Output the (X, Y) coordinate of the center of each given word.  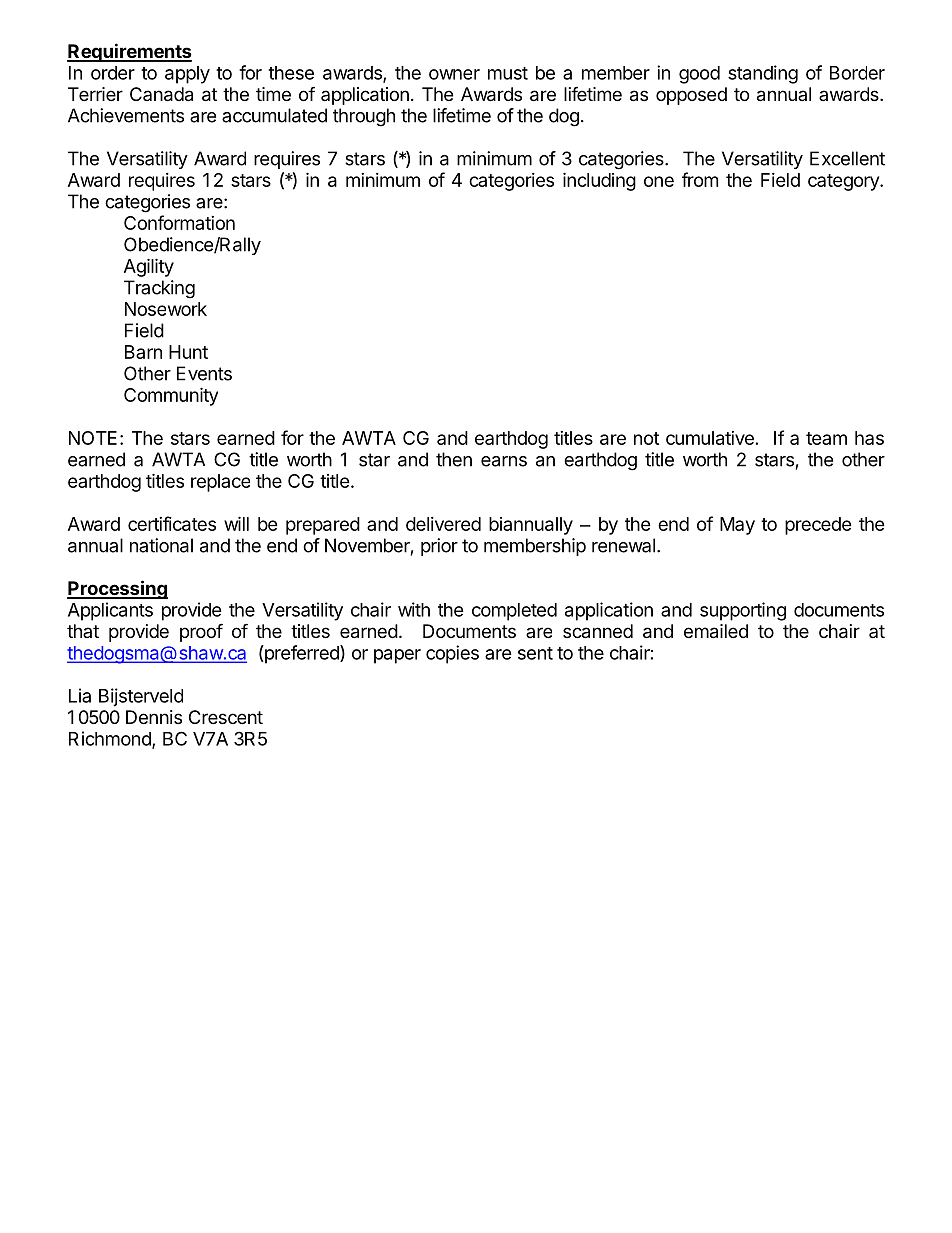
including (599, 181)
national (161, 545)
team (826, 438)
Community (171, 396)
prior (439, 547)
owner (454, 74)
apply (187, 75)
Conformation (179, 222)
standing (763, 74)
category (844, 182)
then (454, 459)
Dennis (154, 717)
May (737, 526)
